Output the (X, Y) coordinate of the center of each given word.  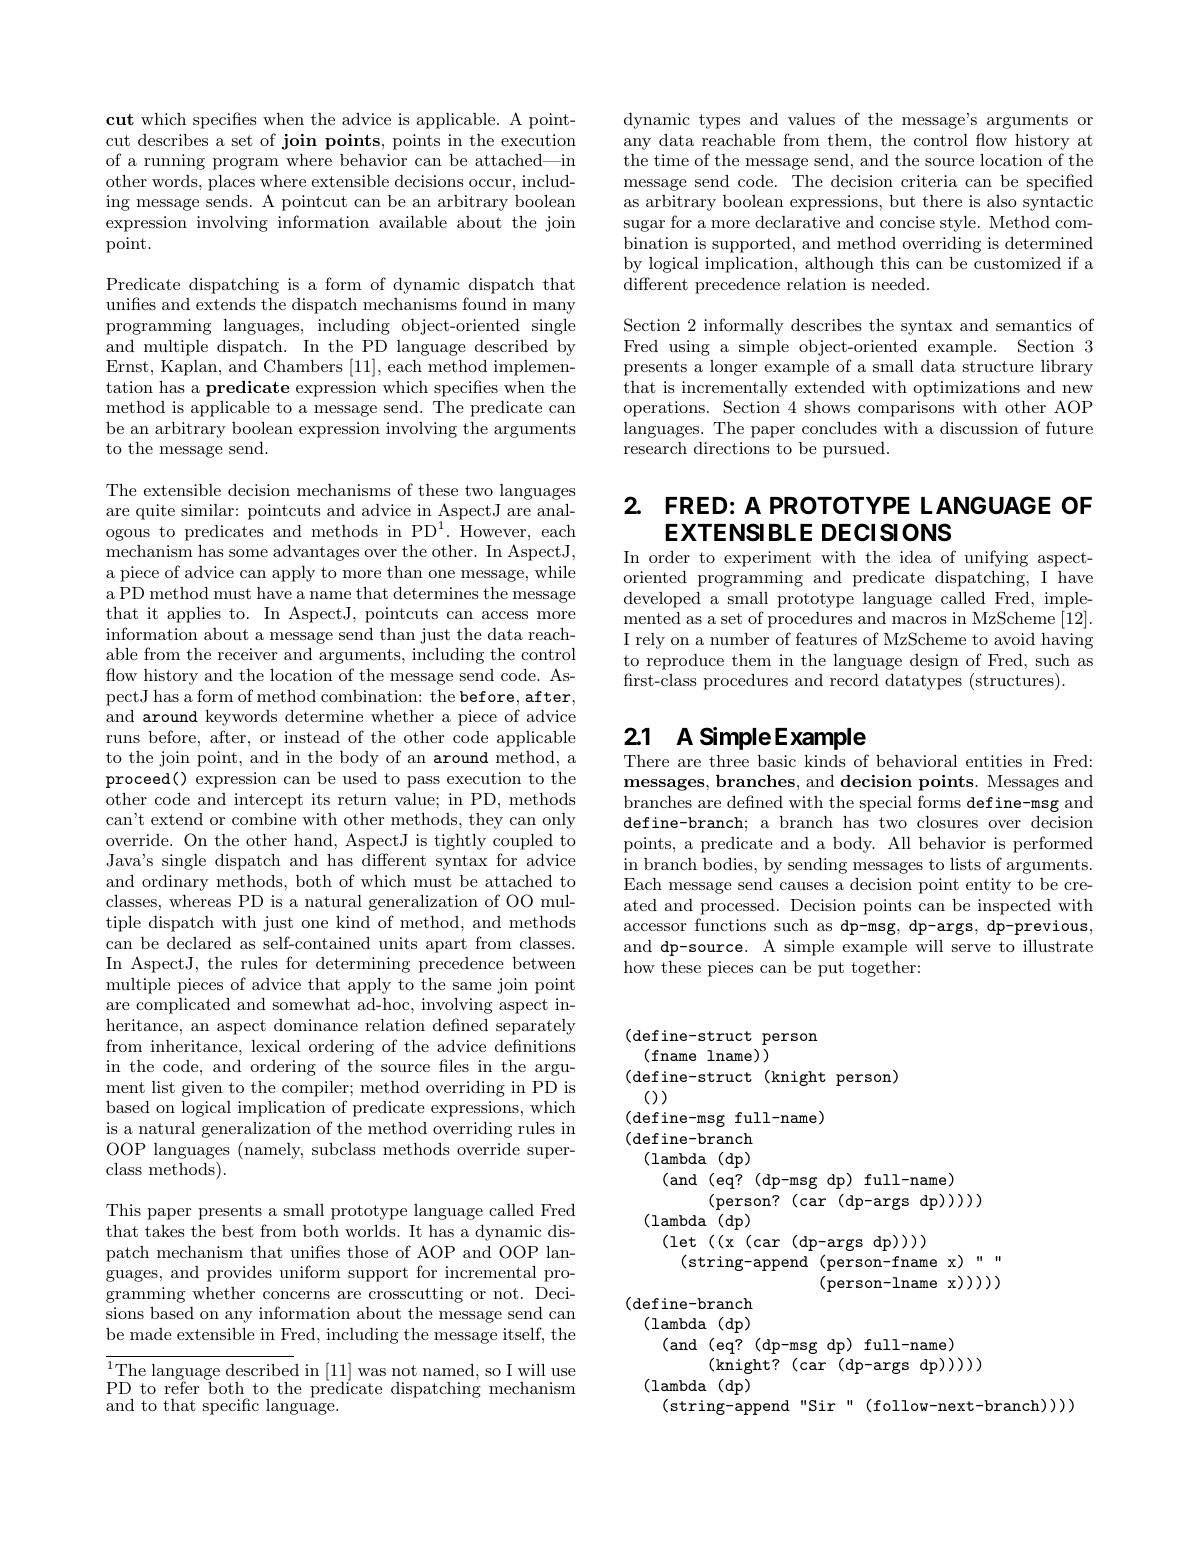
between (544, 963)
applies (194, 615)
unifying (996, 558)
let (683, 1241)
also (1002, 201)
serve (971, 948)
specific (231, 1406)
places (231, 183)
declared (199, 943)
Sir (822, 1405)
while (555, 571)
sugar (644, 226)
